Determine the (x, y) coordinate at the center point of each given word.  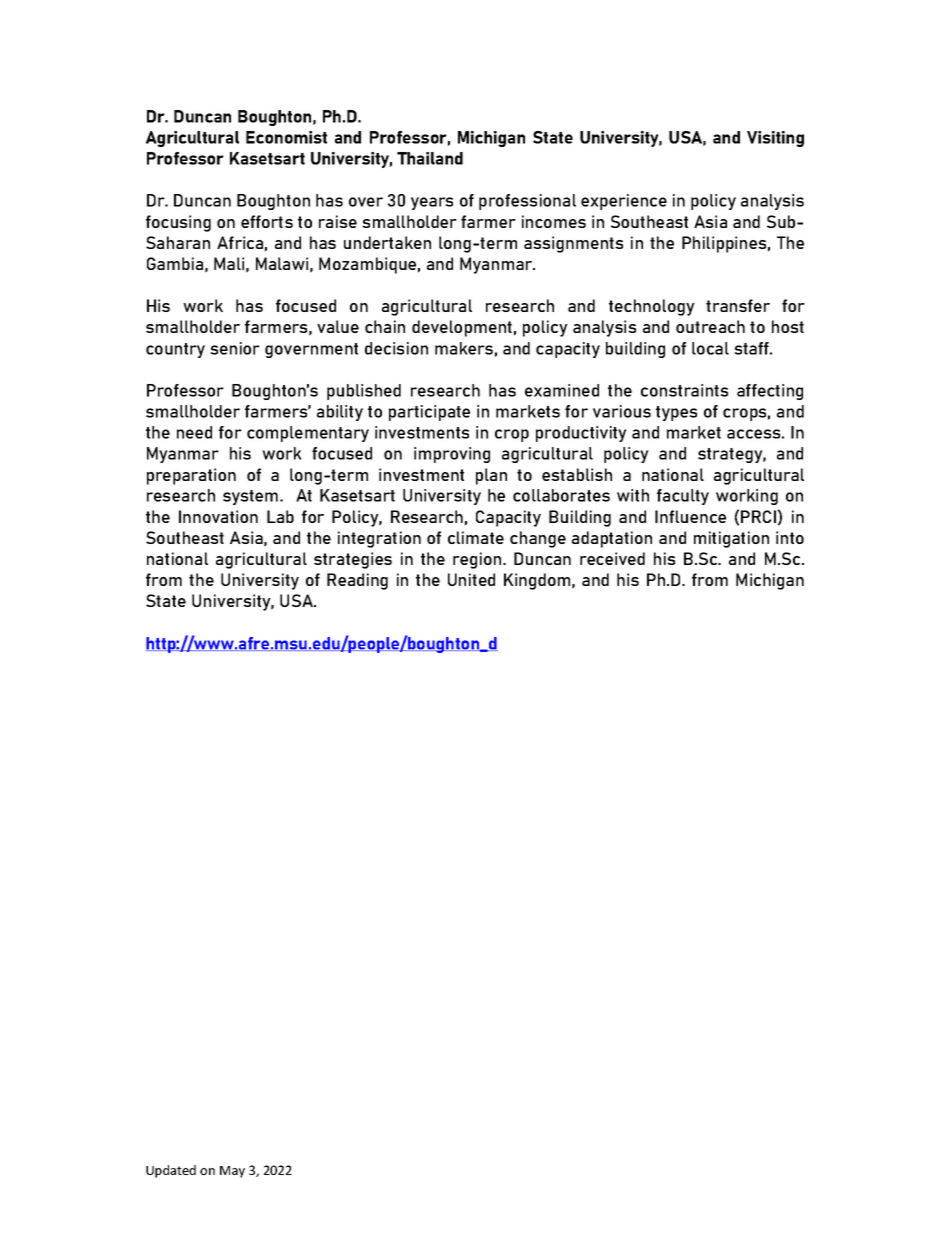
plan (491, 476)
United (471, 579)
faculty (683, 497)
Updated (171, 1171)
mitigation (731, 539)
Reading (357, 581)
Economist (286, 137)
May (232, 1172)
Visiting (775, 139)
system (252, 497)
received (612, 558)
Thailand (430, 158)
